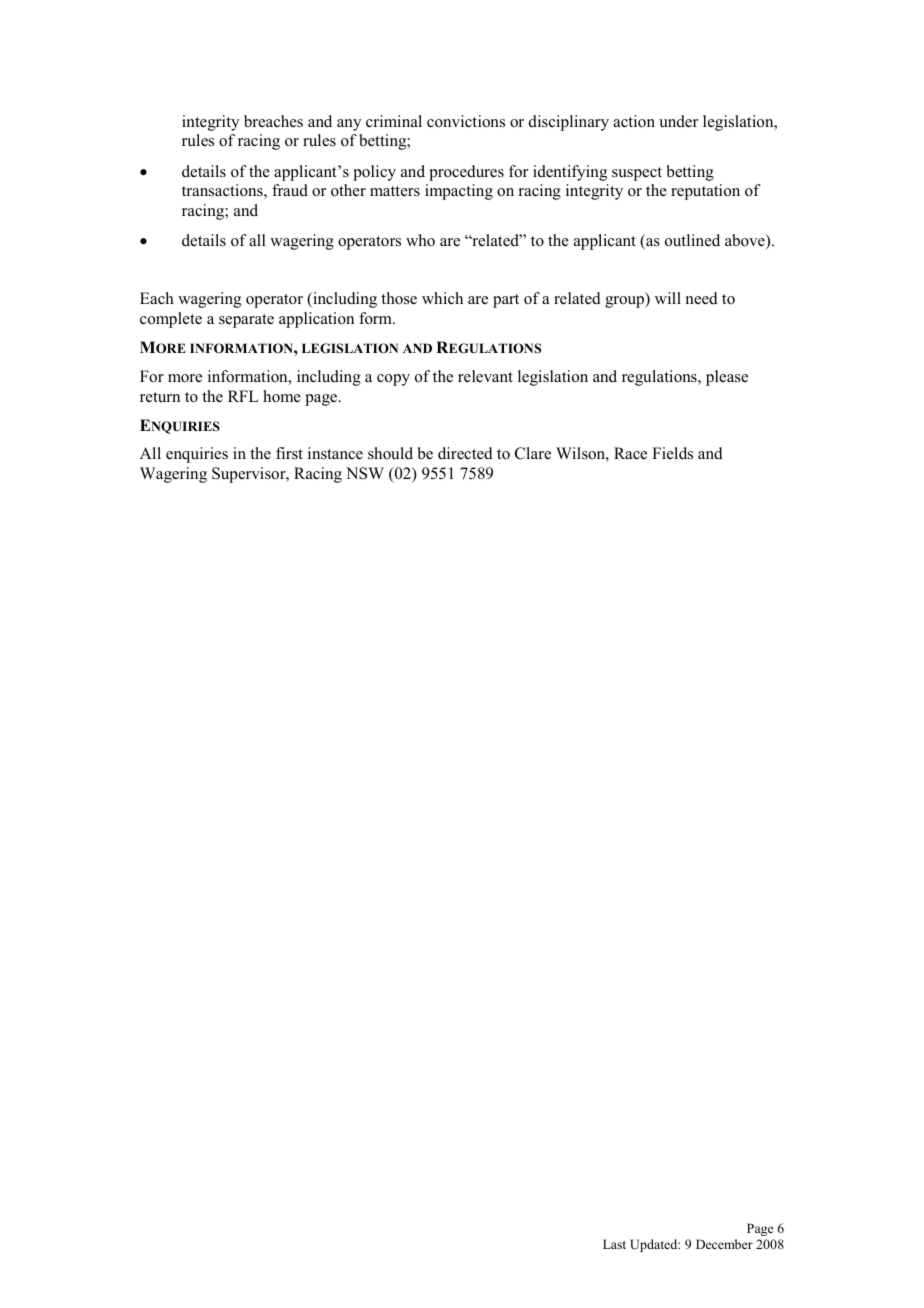  Describe the element at coordinates (724, 1244) in the image. I see `December` at that location.
